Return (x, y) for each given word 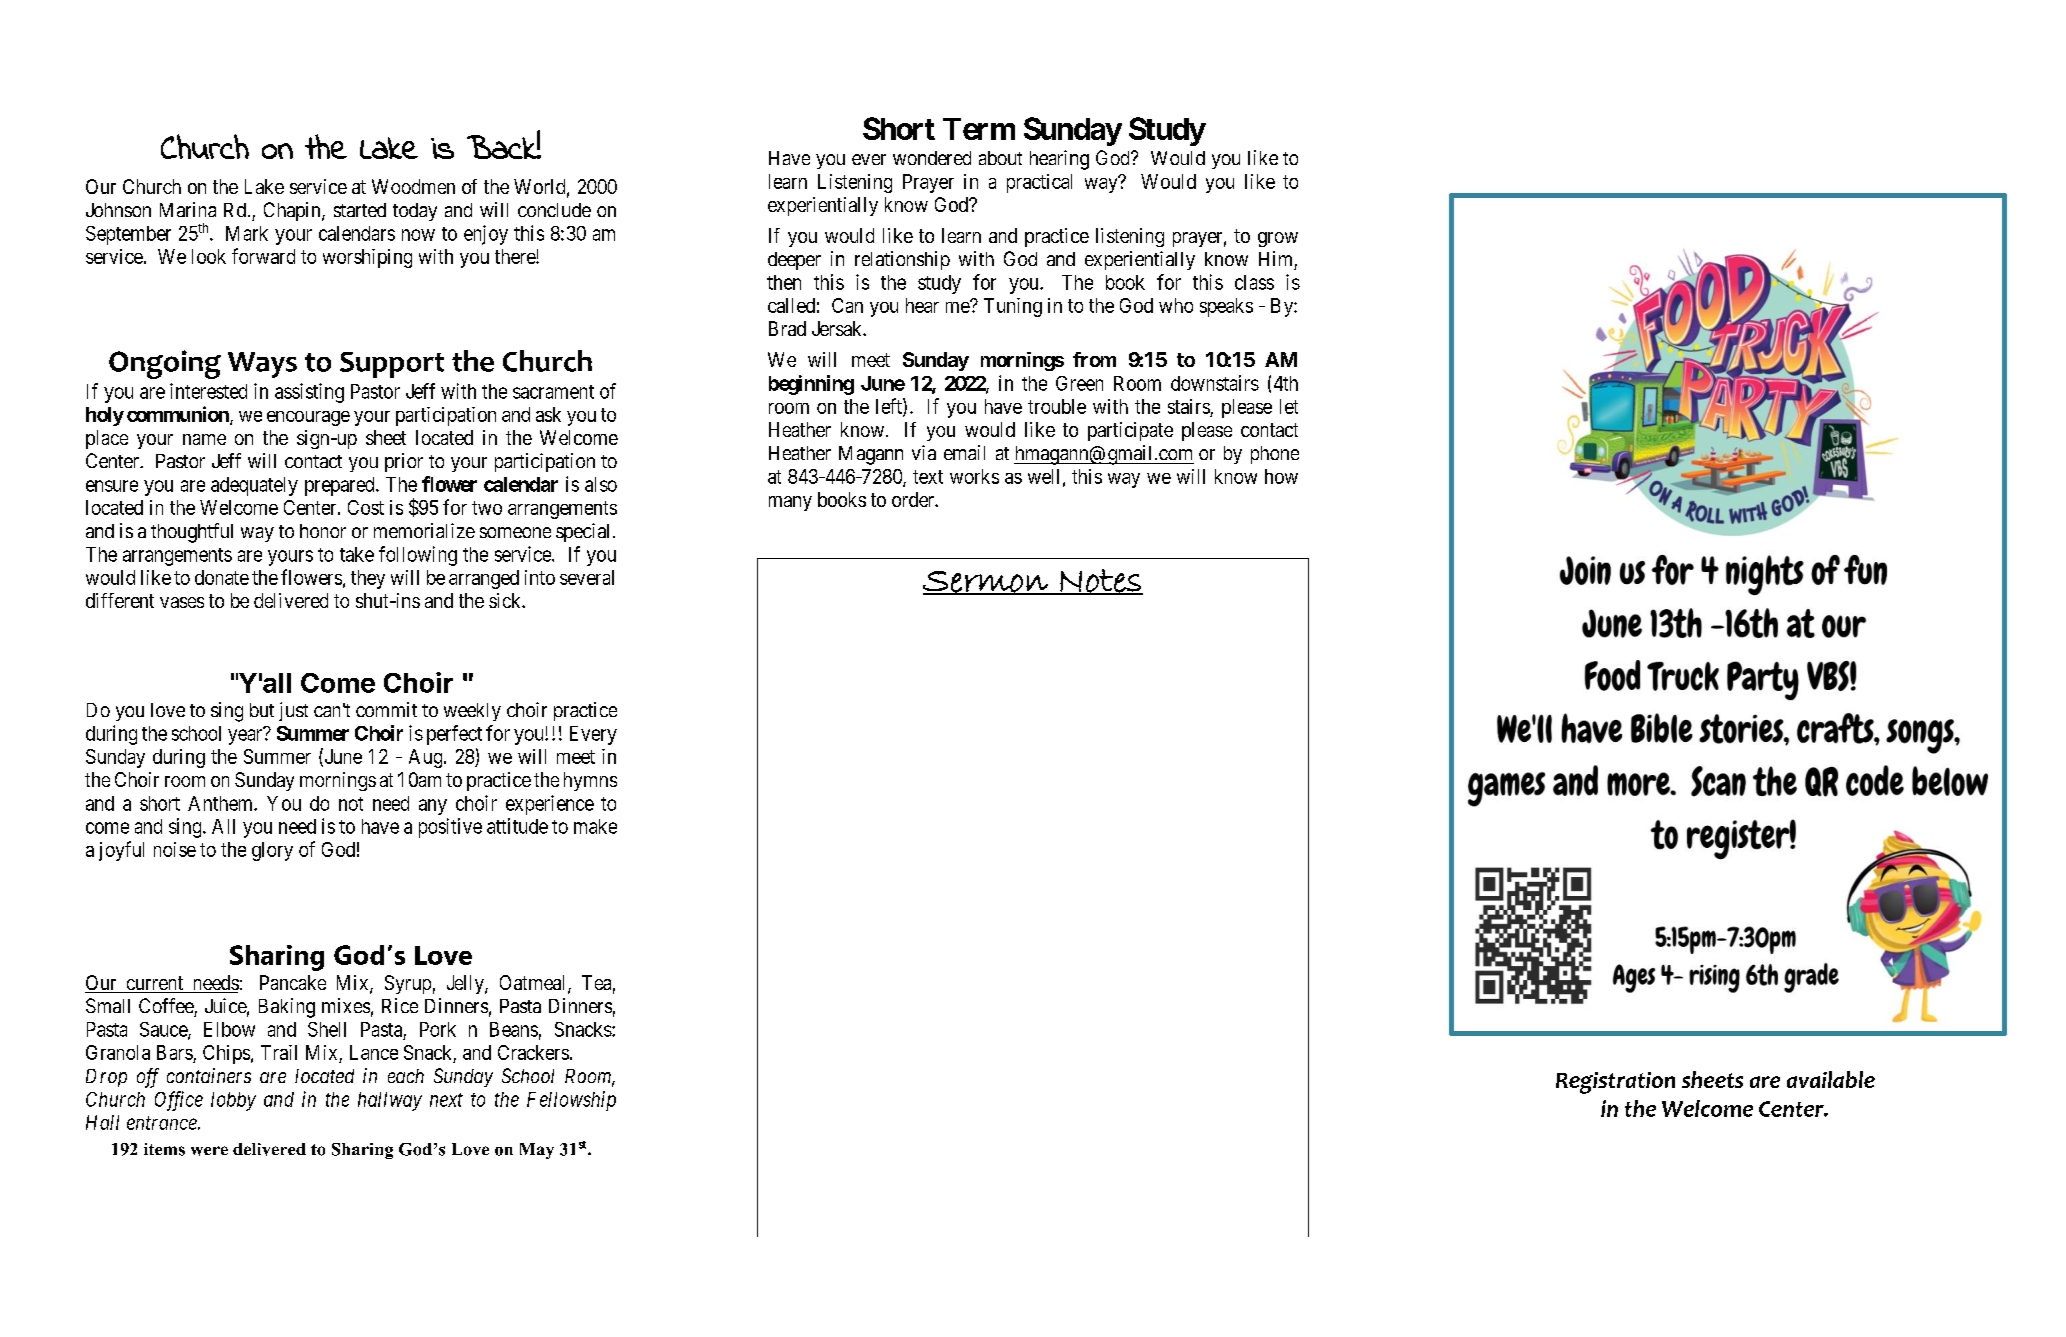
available (1831, 1079)
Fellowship (571, 1101)
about (1000, 158)
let (1289, 406)
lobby (233, 1101)
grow (1278, 239)
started (360, 210)
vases (182, 602)
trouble (1057, 406)
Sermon (986, 583)
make (595, 826)
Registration (1615, 1083)
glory (272, 851)
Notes (1101, 582)
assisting (309, 393)
